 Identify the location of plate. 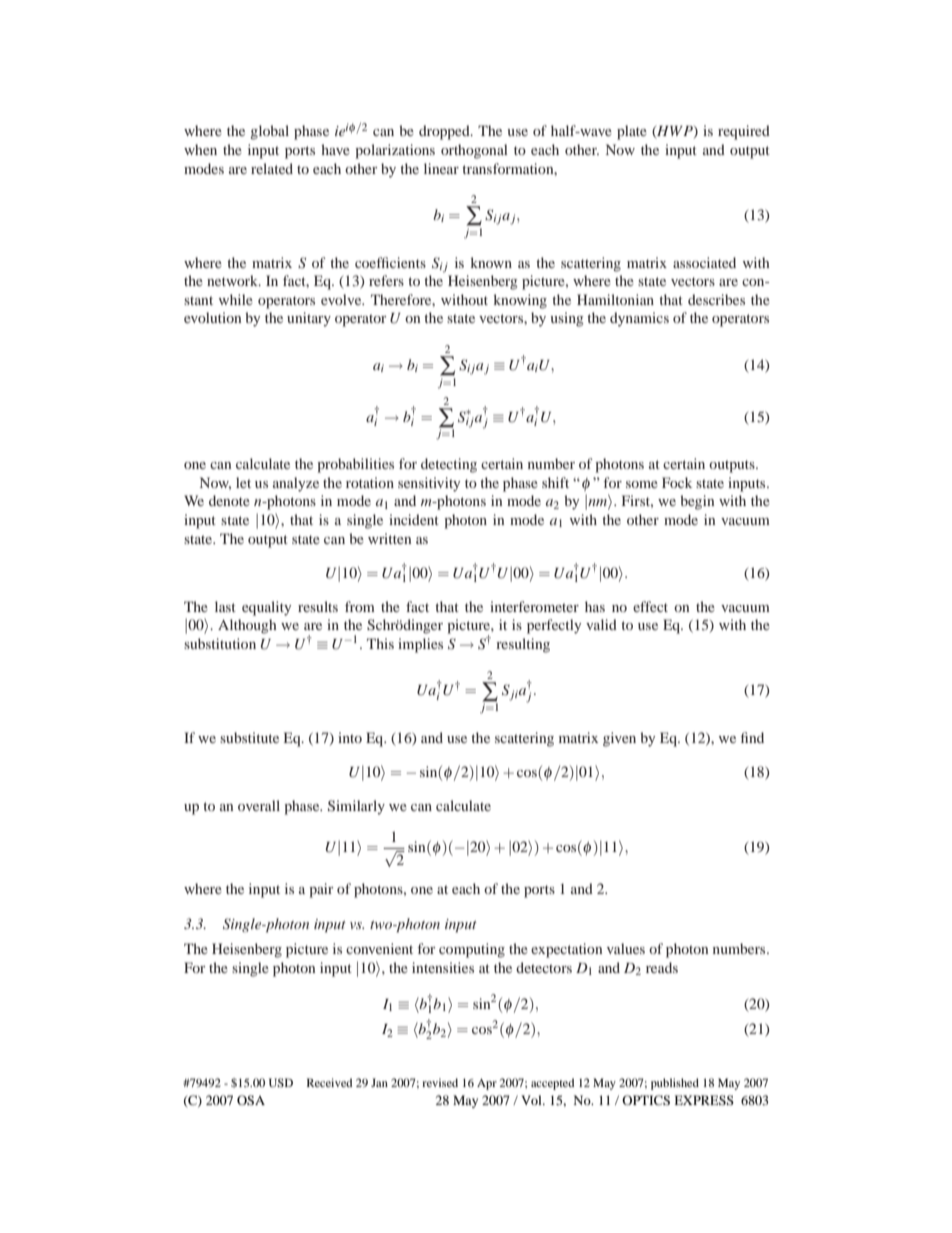
(632, 132).
